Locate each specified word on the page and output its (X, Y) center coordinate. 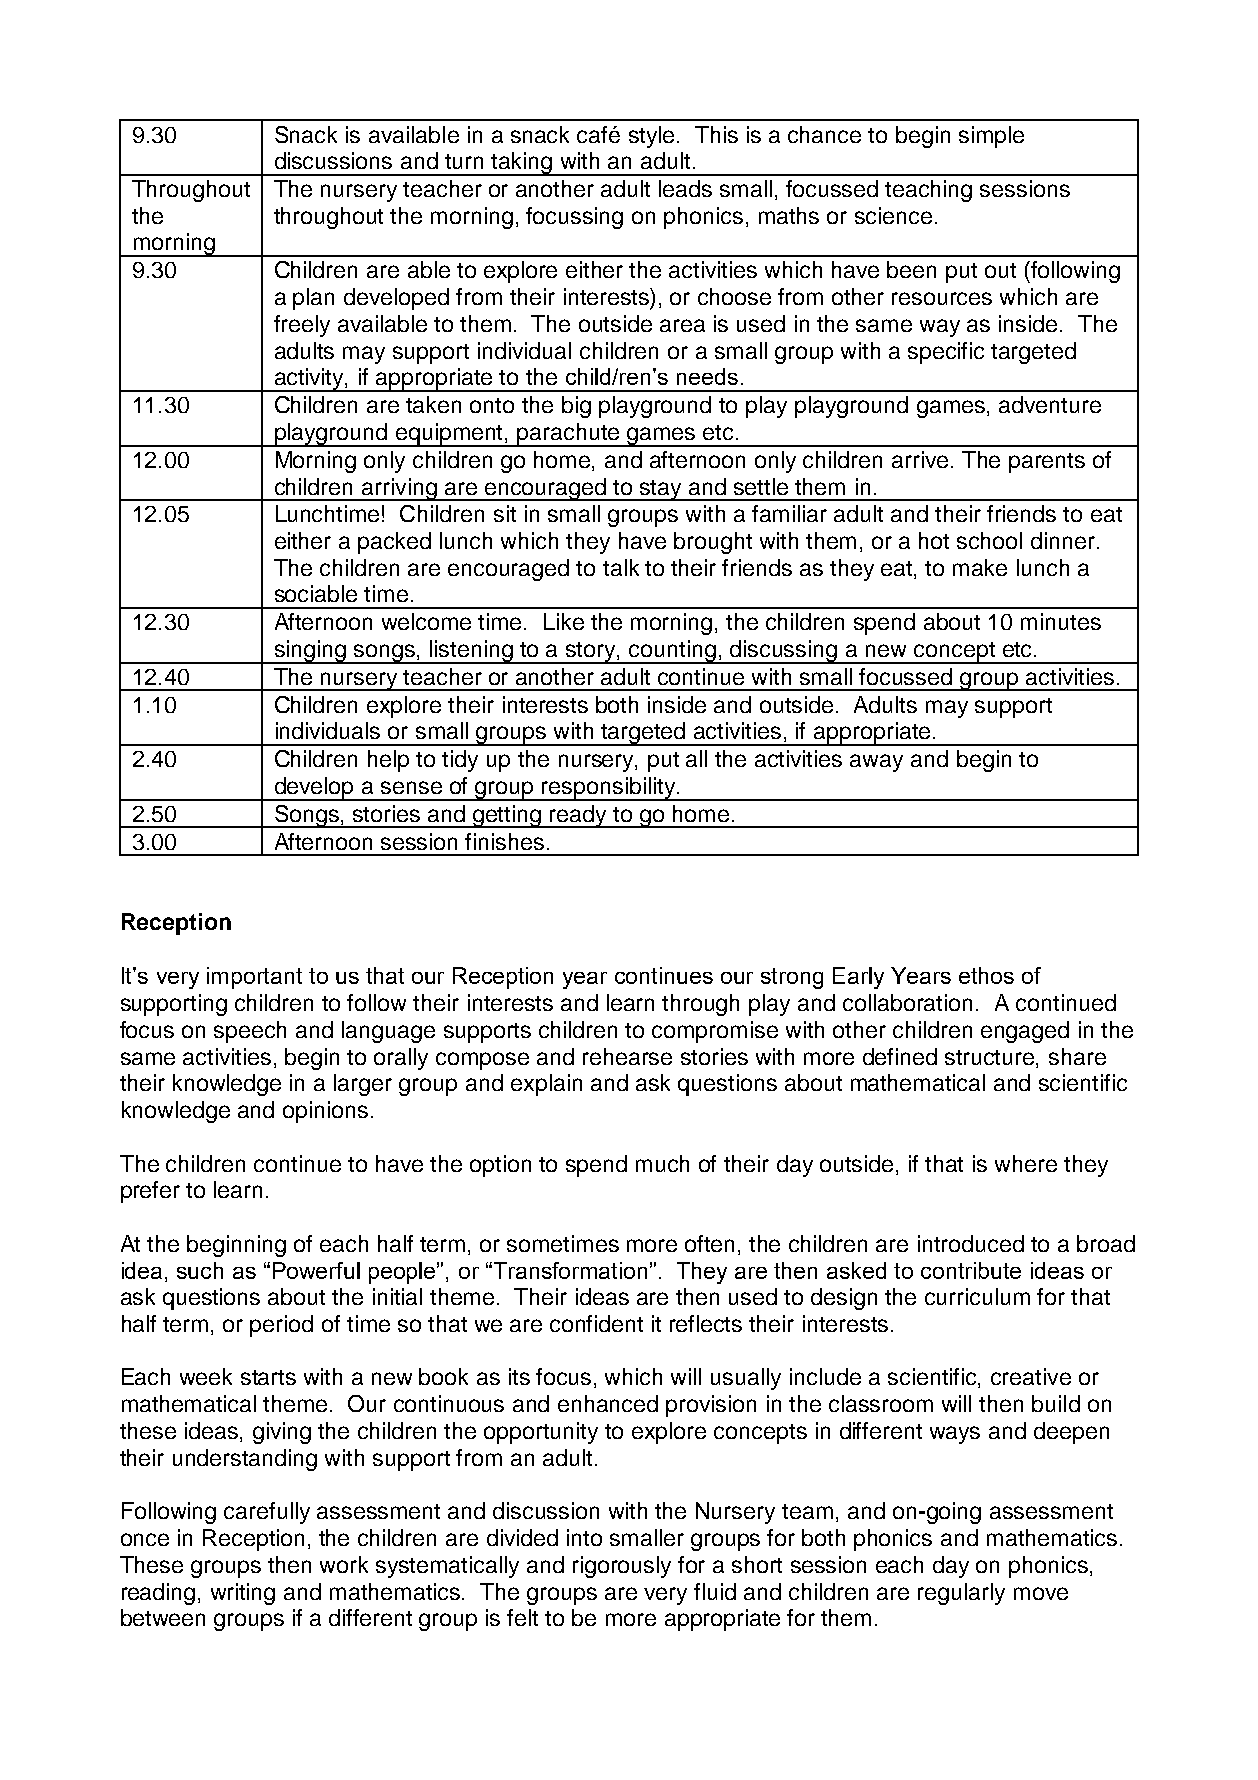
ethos (986, 975)
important (254, 978)
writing (243, 1594)
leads (685, 188)
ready (578, 816)
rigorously (622, 1567)
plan (313, 299)
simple (991, 137)
